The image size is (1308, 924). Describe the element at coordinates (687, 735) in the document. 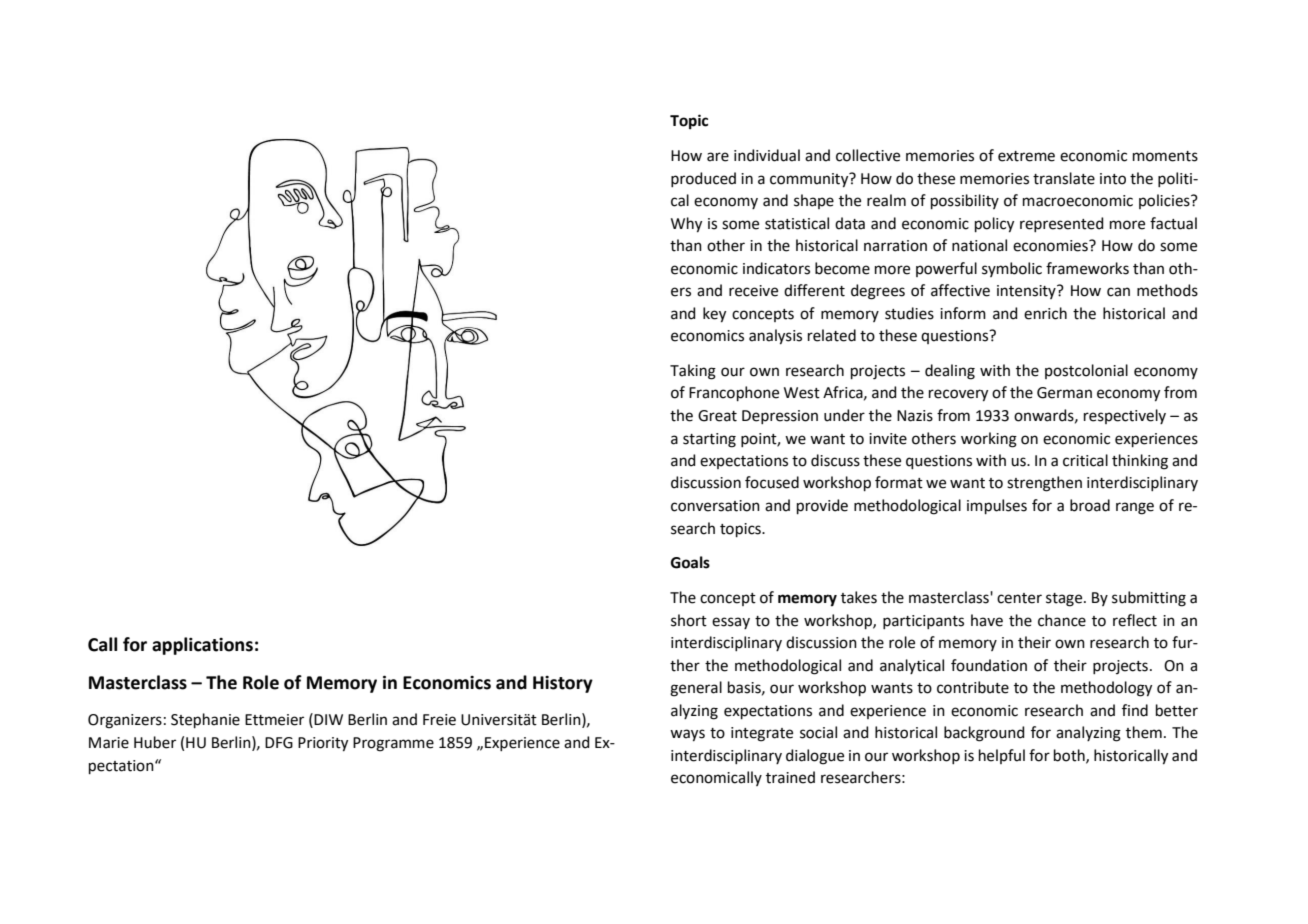

I see `ways` at that location.
